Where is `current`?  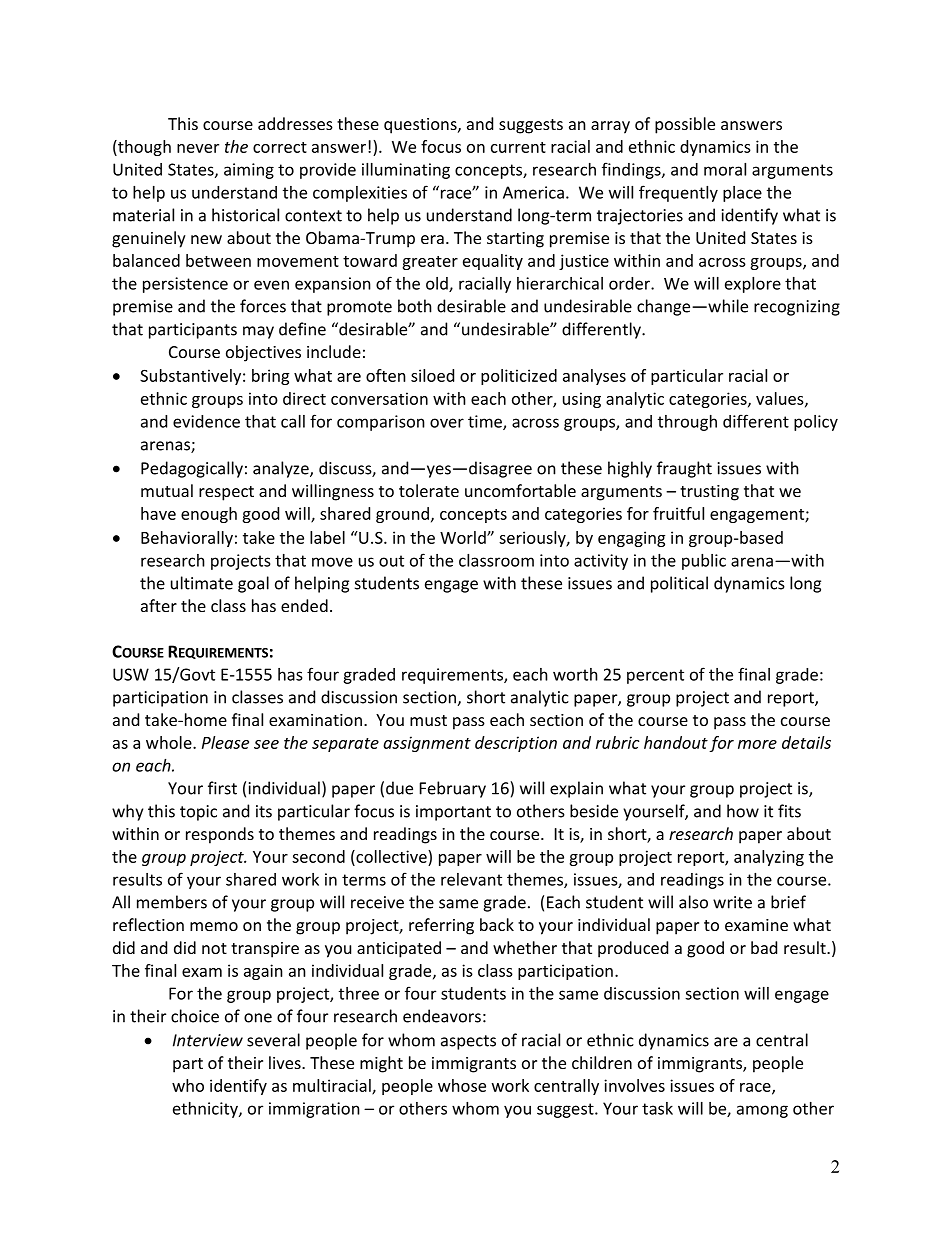 current is located at coordinates (518, 147).
